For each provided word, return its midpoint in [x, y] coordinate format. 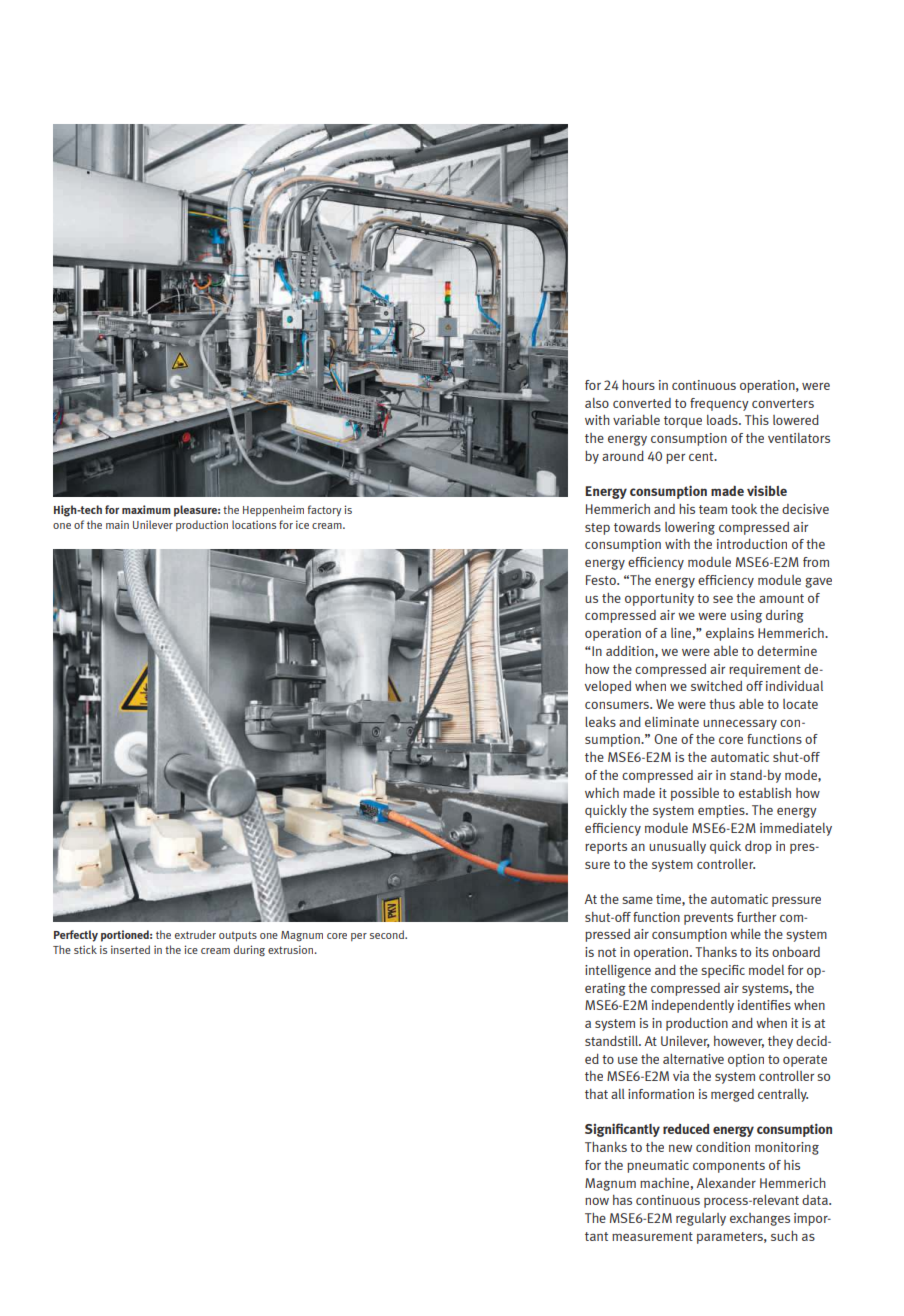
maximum [146, 509]
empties [722, 811]
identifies [764, 1005]
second [388, 934]
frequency [719, 404]
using [746, 616]
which [602, 793]
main [117, 524]
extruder [195, 934]
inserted [130, 949]
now [597, 1201]
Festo [602, 580]
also [597, 403]
